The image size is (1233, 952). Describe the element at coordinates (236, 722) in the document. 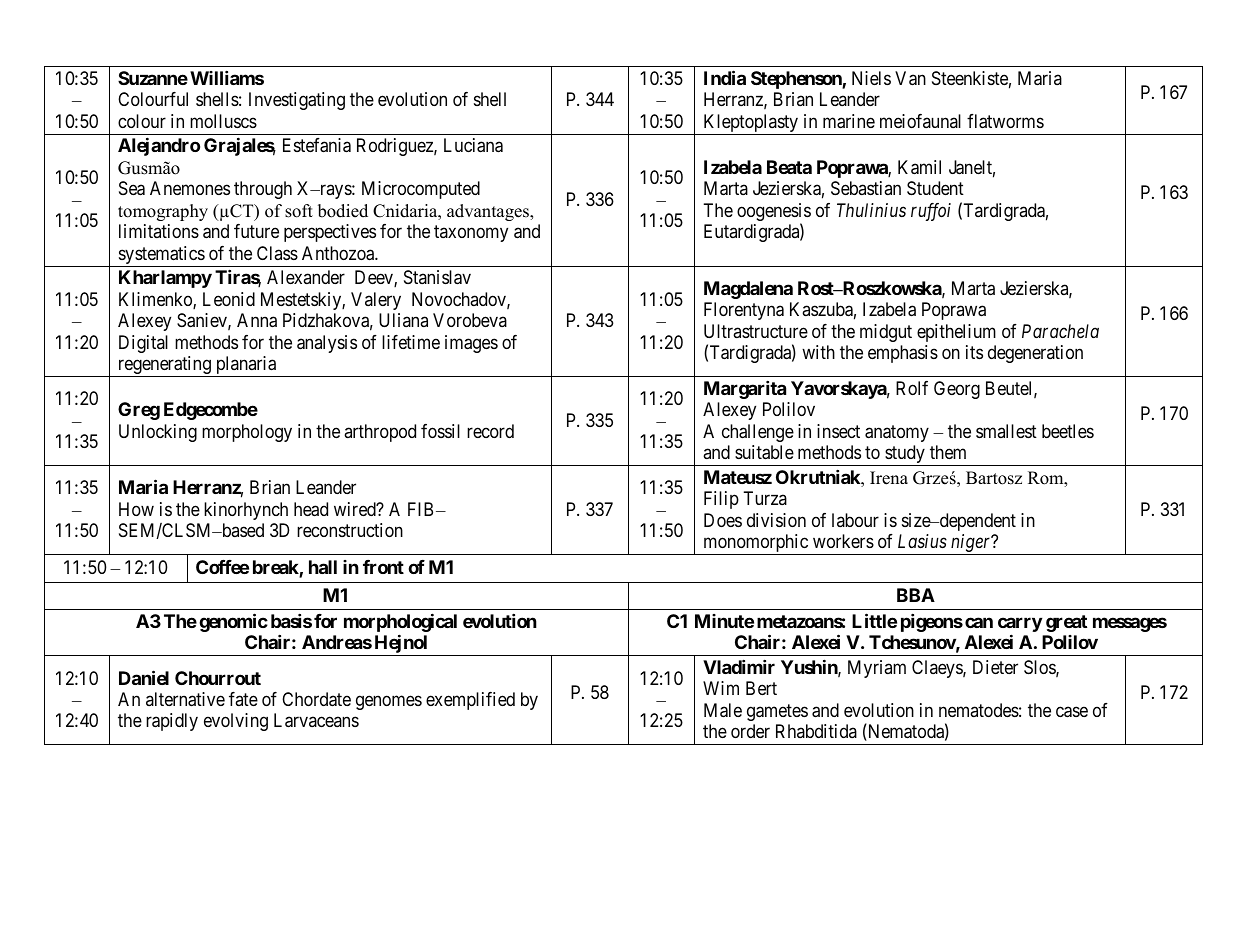

I see `evolving` at that location.
